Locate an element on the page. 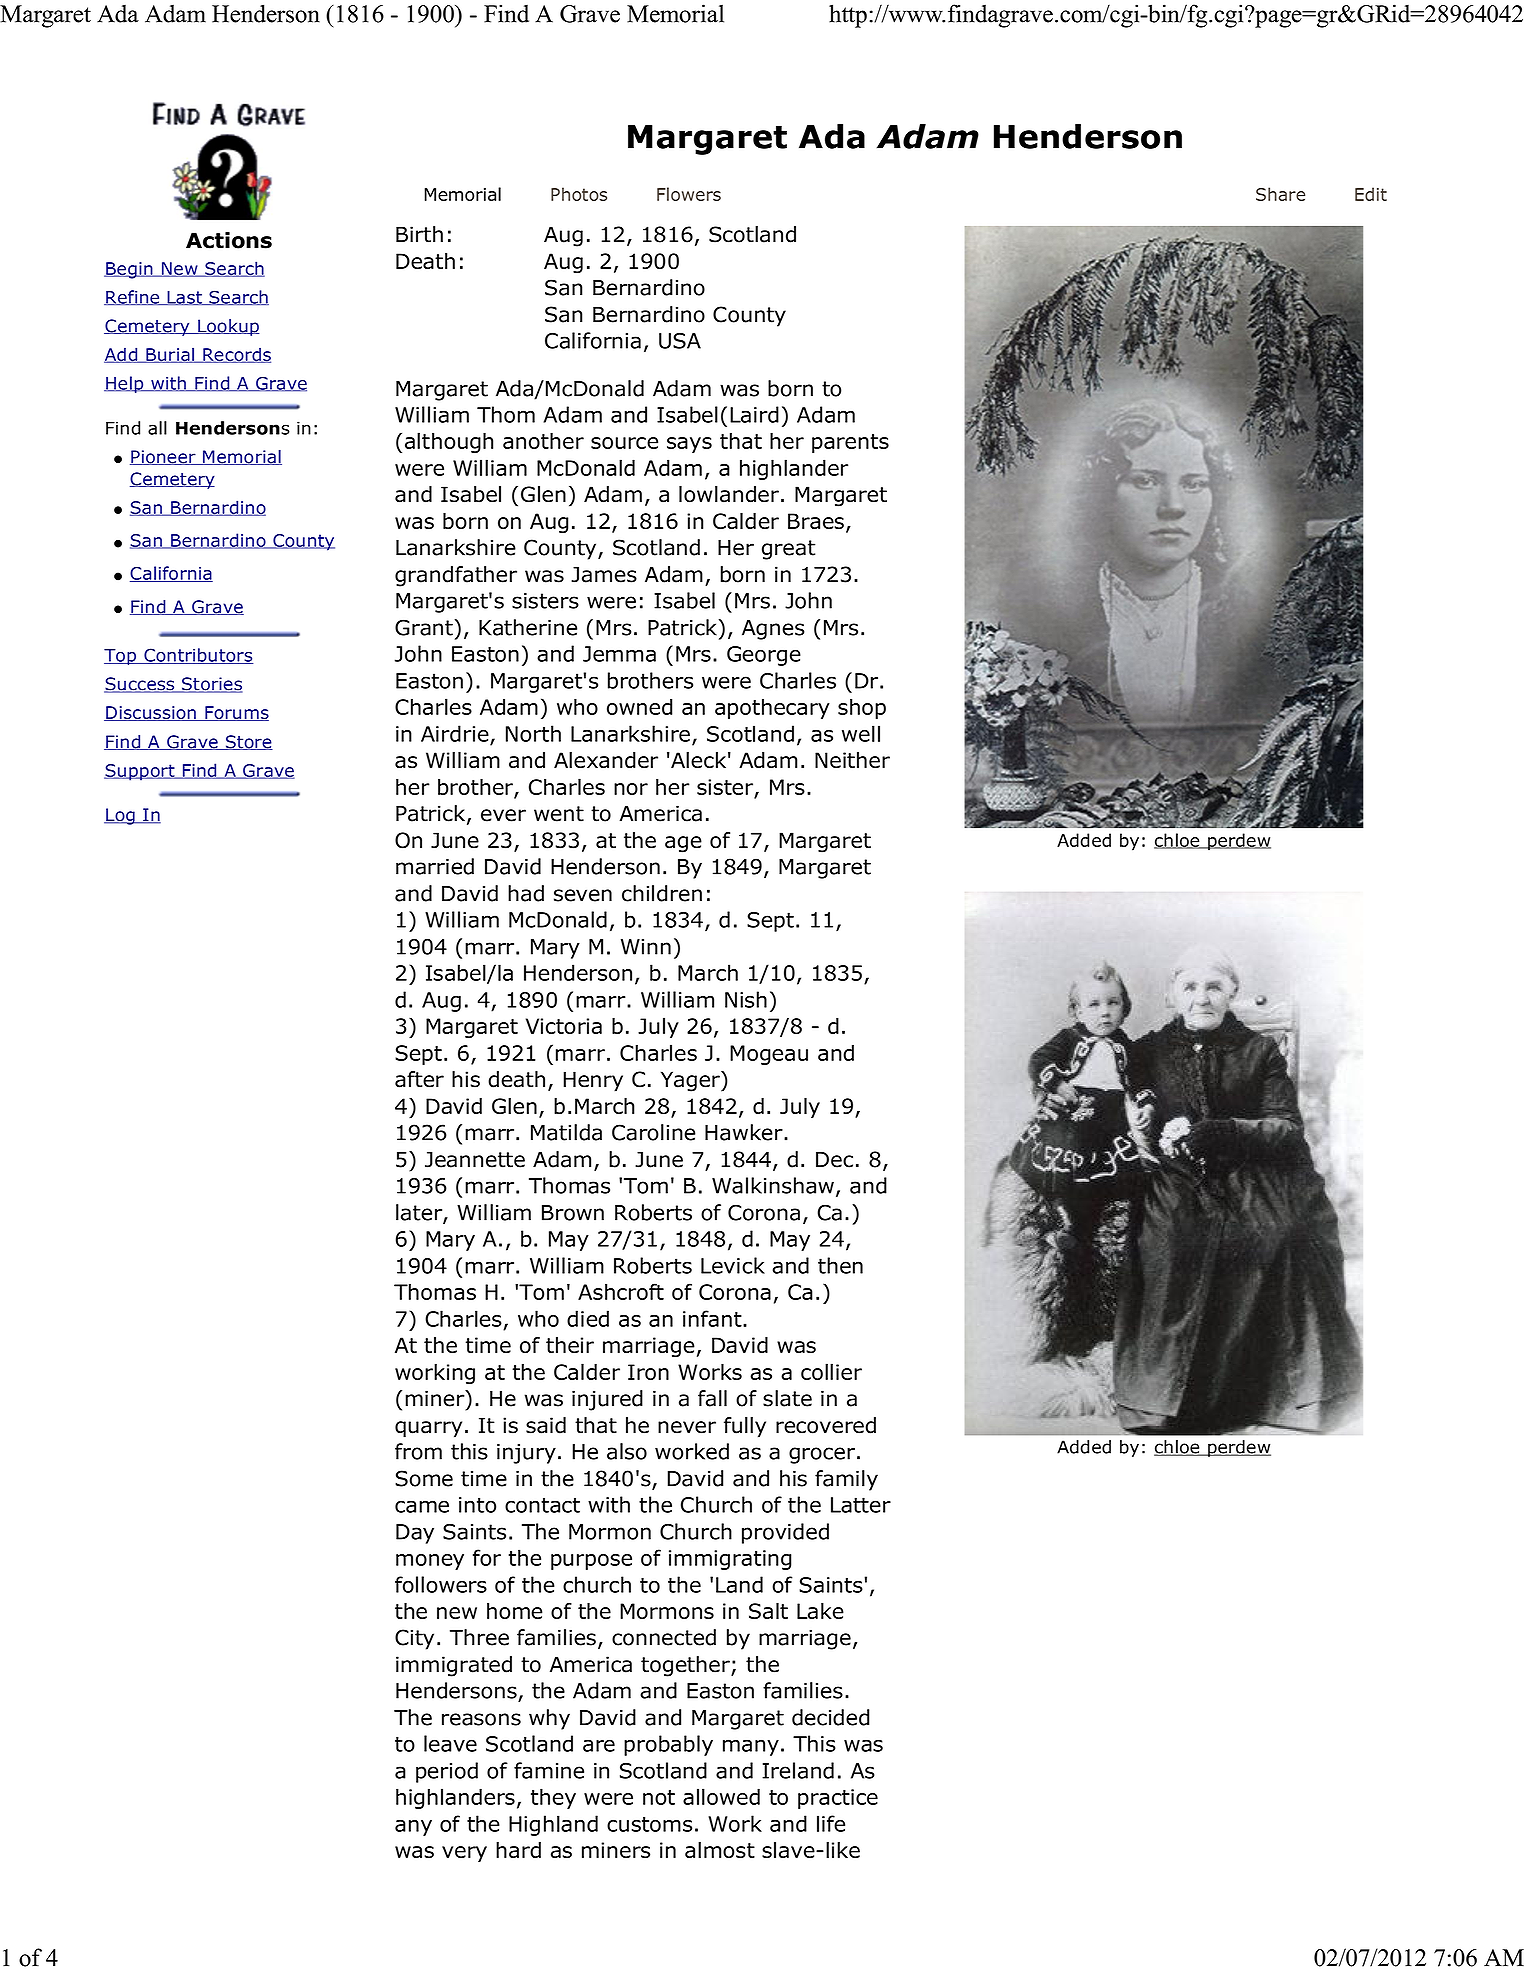 The image size is (1524, 1972). then is located at coordinates (840, 1265).
